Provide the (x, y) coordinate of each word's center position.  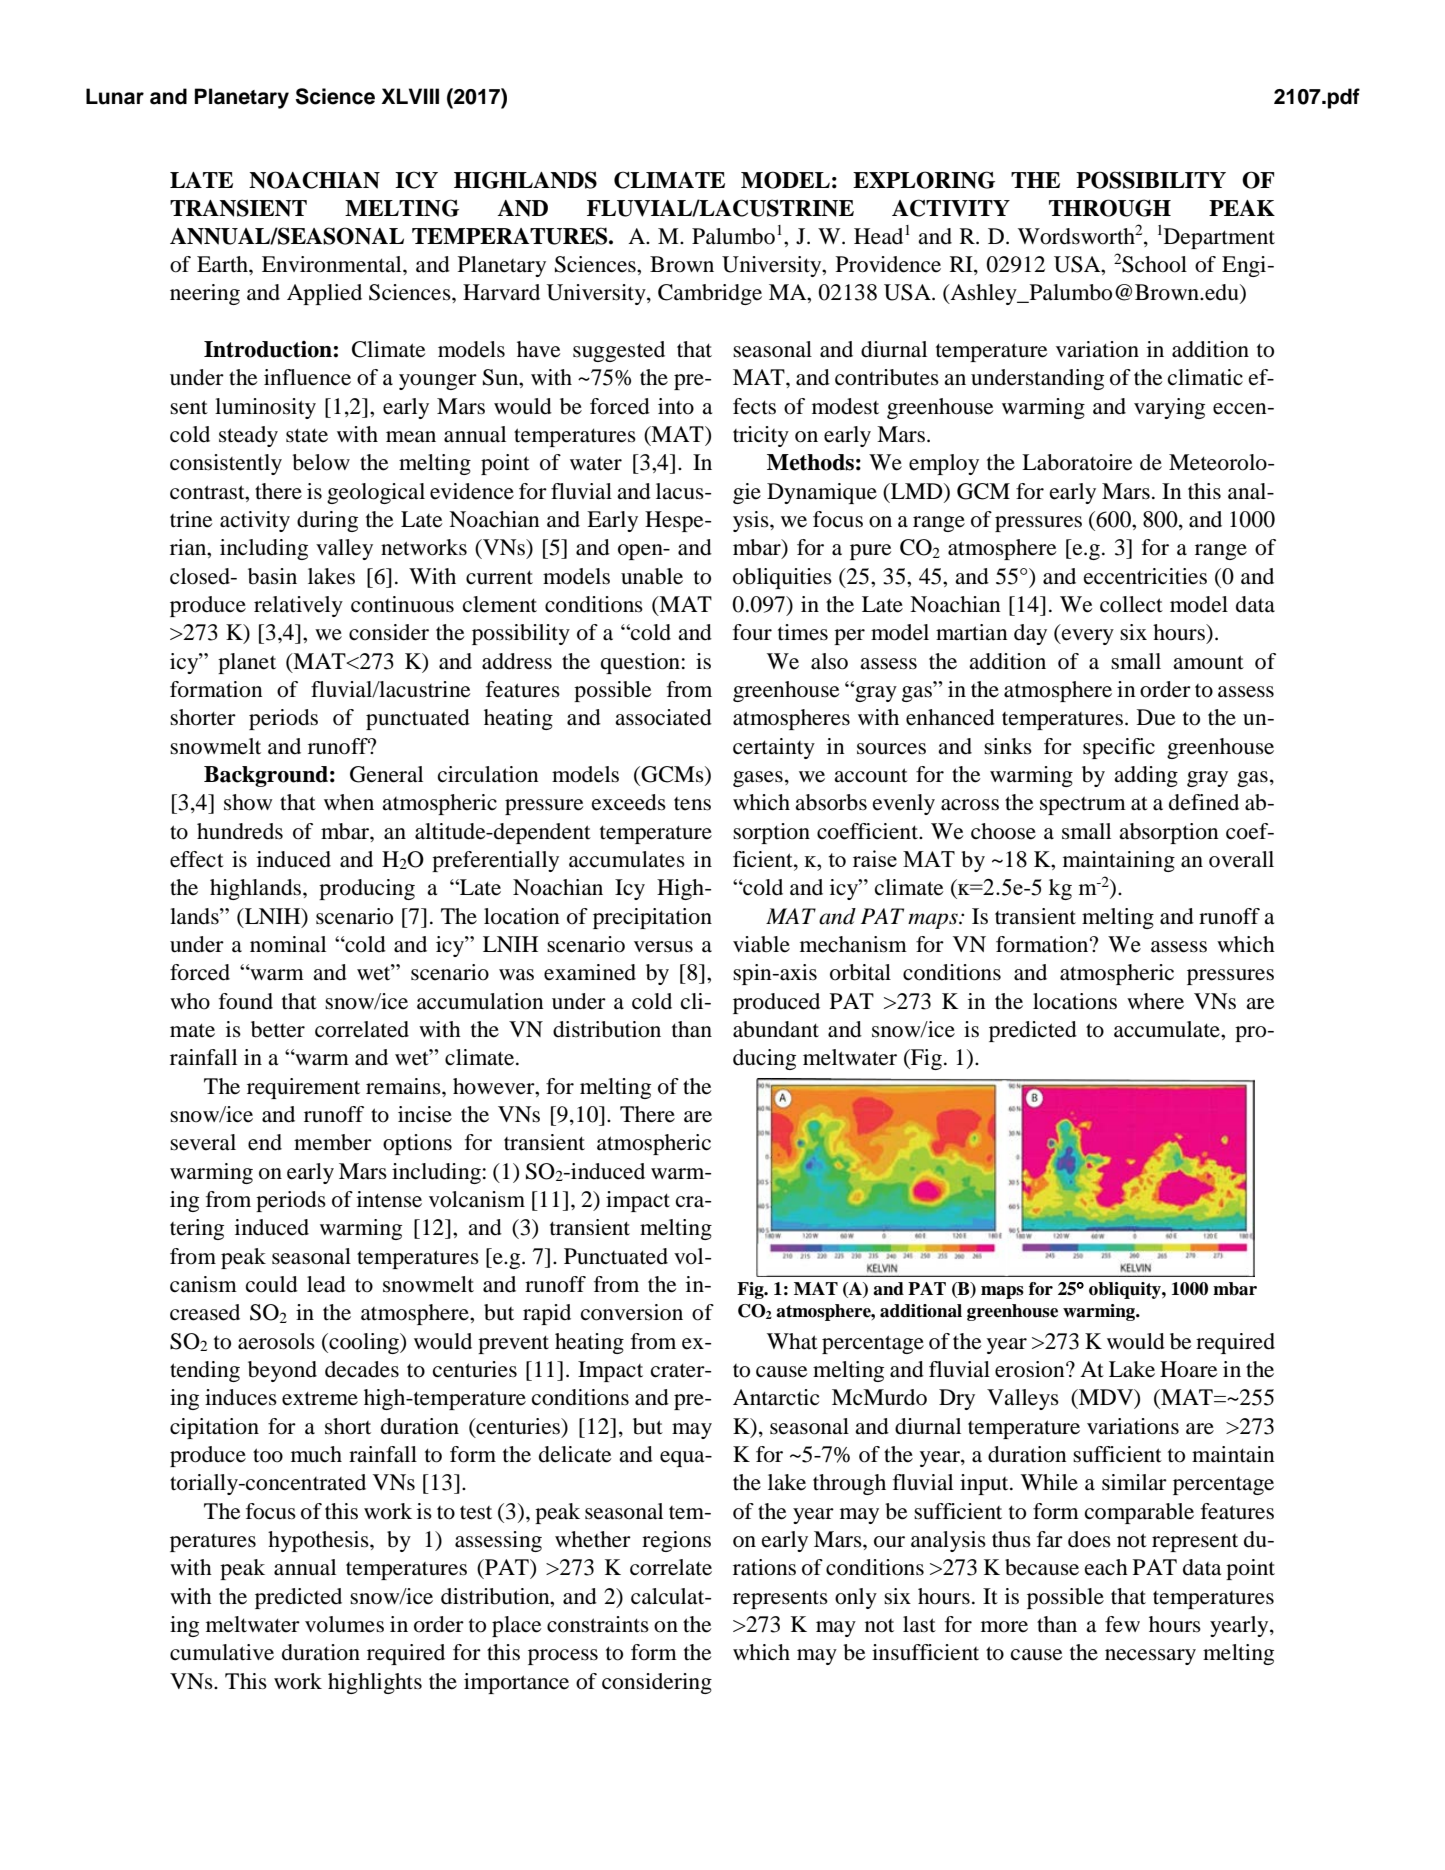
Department (1219, 238)
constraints (598, 1624)
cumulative (222, 1652)
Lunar (115, 96)
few (1122, 1624)
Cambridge (710, 294)
